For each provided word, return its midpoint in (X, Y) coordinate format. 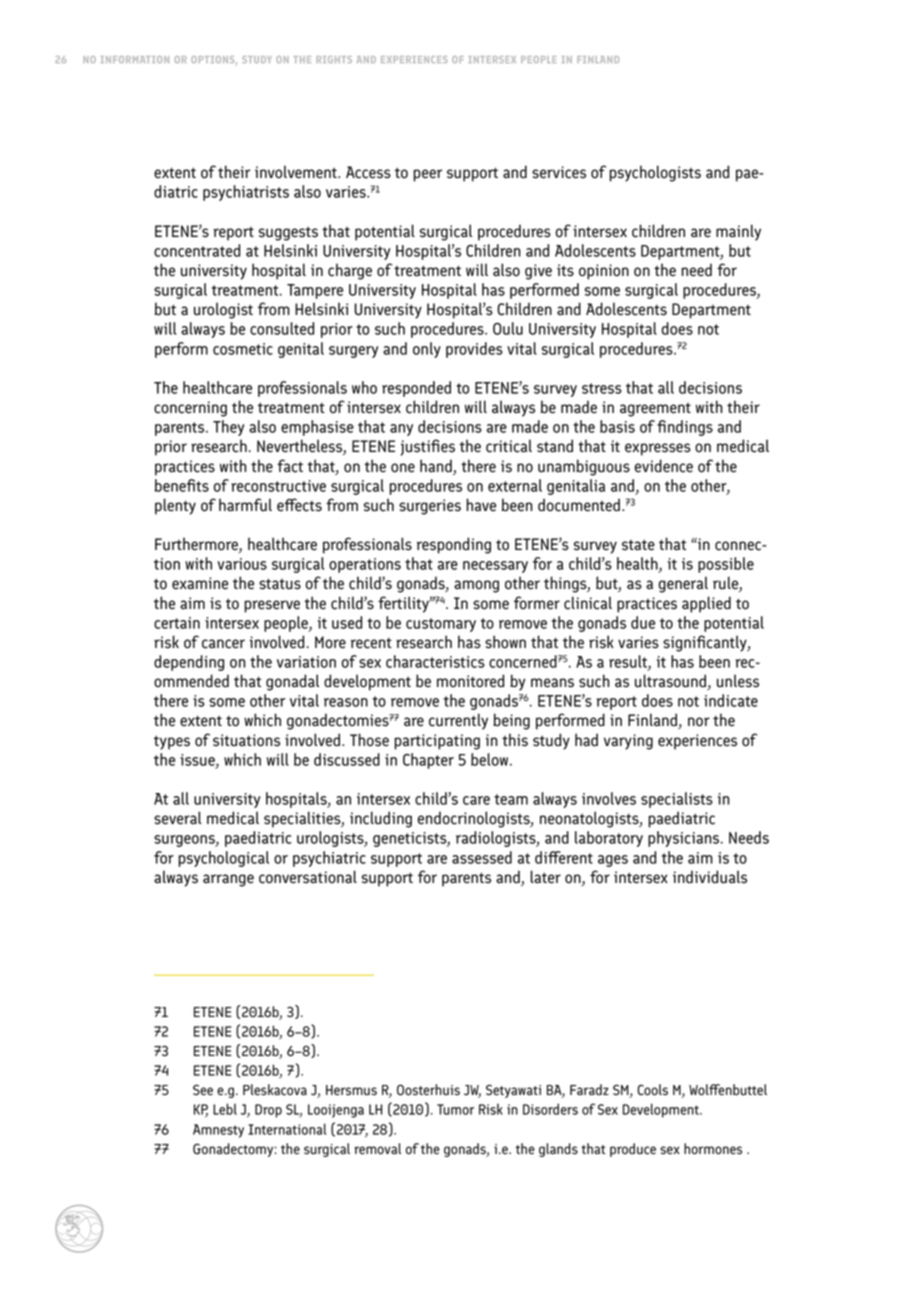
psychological (223, 859)
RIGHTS (334, 59)
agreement (655, 410)
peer (427, 175)
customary (441, 625)
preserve (272, 606)
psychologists (655, 173)
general (683, 584)
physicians (683, 839)
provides (474, 350)
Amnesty (218, 1131)
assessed (482, 857)
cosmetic (243, 349)
